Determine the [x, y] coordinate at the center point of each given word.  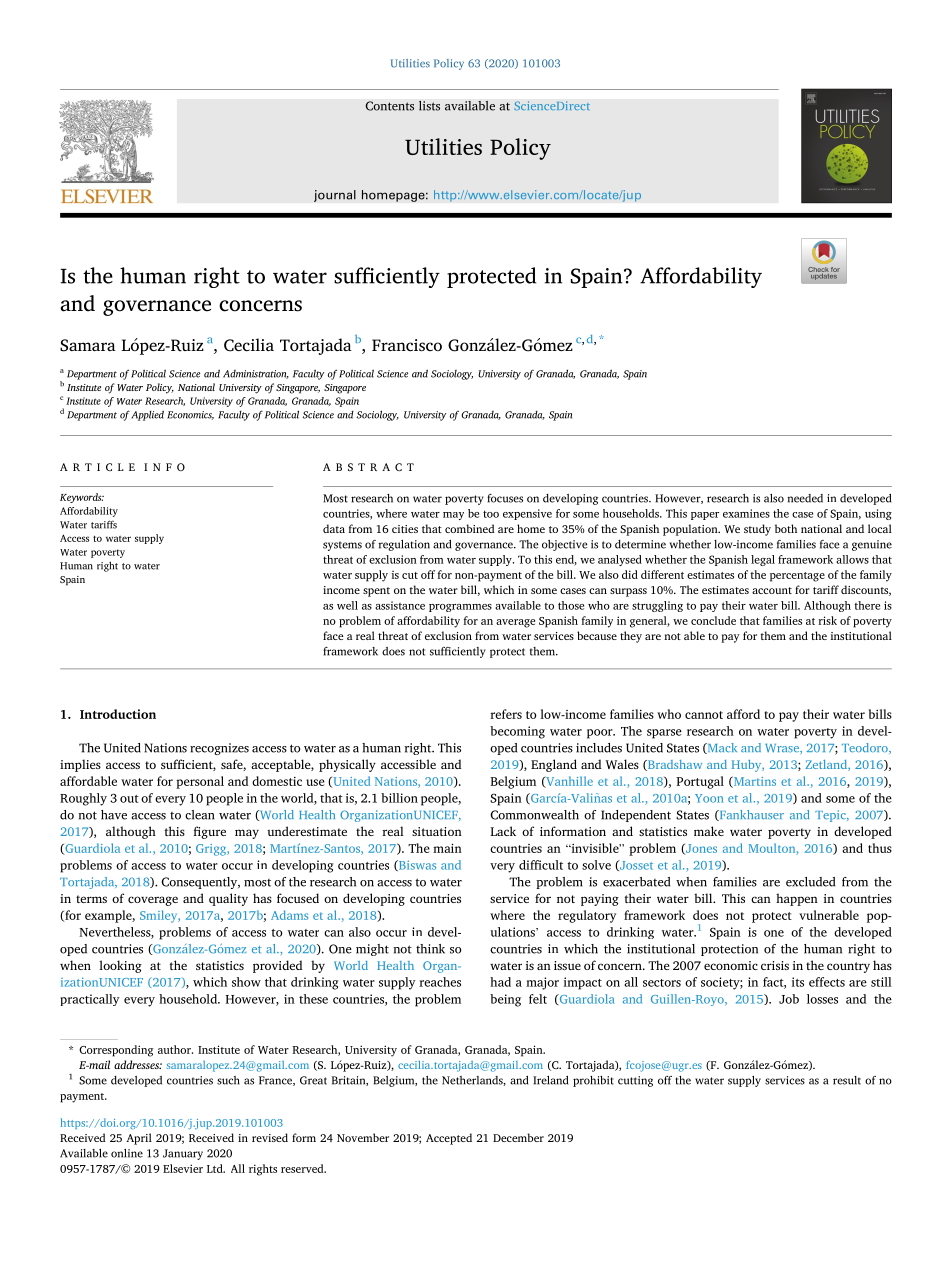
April [139, 1139]
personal [200, 782]
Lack [503, 831]
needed [805, 498]
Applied [147, 415]
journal [335, 196]
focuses [505, 498]
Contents [389, 106]
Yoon [709, 798]
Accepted [449, 1139]
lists [429, 106]
